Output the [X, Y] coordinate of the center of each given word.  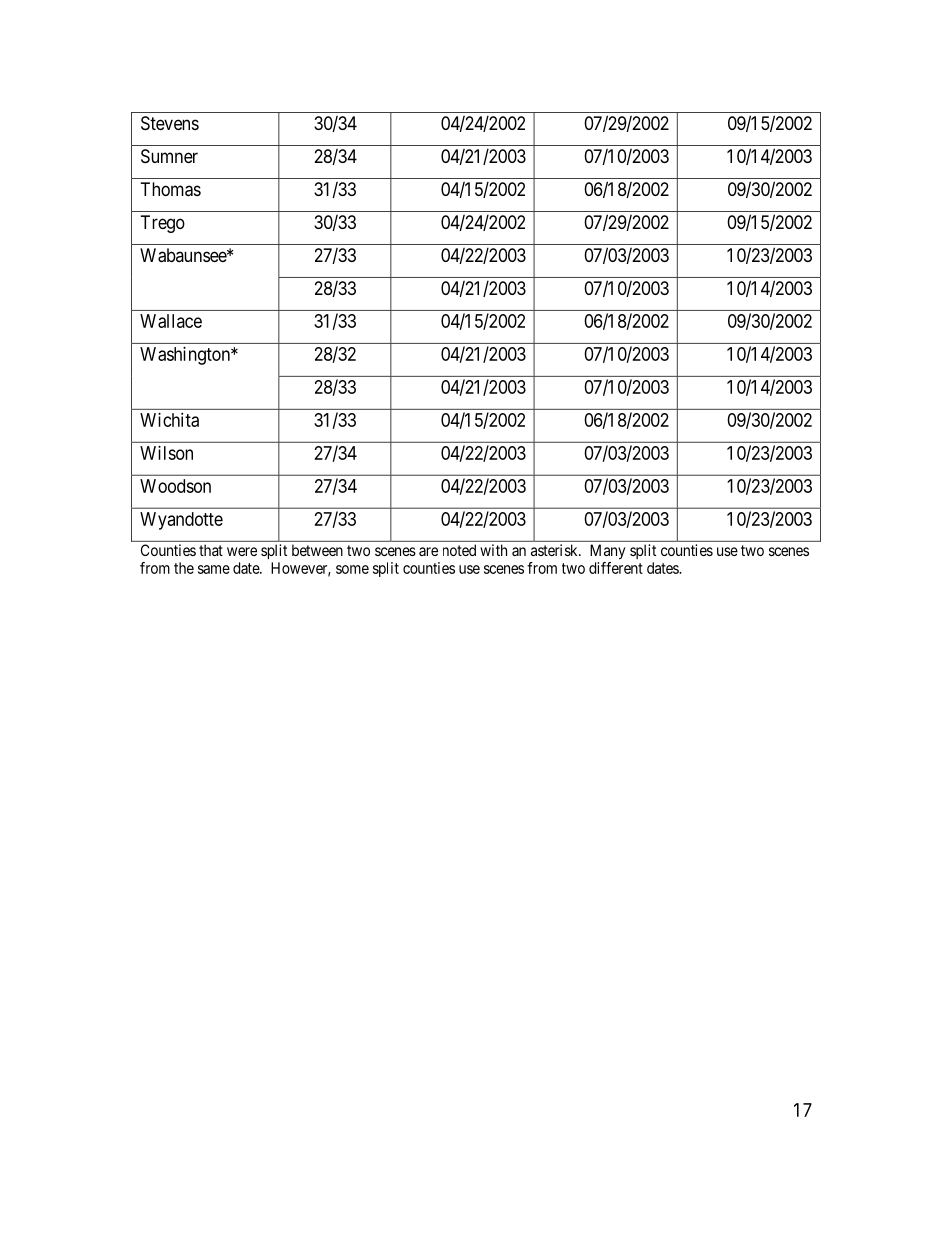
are [428, 551]
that [211, 550]
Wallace [171, 321]
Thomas [171, 189]
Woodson [175, 486]
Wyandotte [181, 521]
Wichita [169, 420]
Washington [186, 356]
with [493, 550]
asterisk [555, 550]
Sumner [169, 156]
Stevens [170, 123]
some [352, 569]
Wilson [166, 453]
